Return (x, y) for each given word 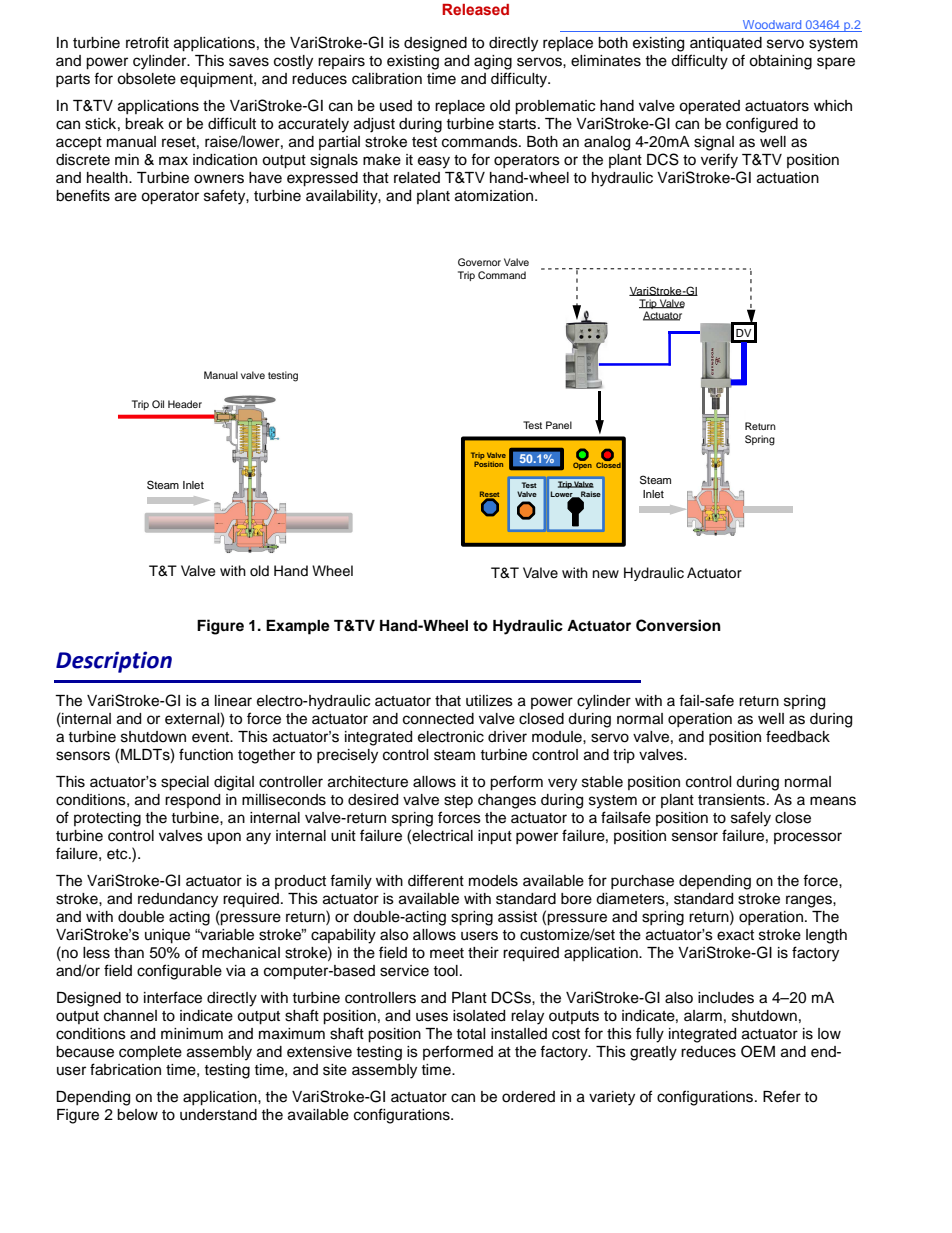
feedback (798, 736)
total (470, 1034)
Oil (158, 404)
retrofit (147, 42)
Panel (559, 425)
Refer (782, 1096)
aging (493, 62)
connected (438, 719)
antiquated (726, 44)
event (212, 737)
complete (150, 1053)
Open (582, 465)
